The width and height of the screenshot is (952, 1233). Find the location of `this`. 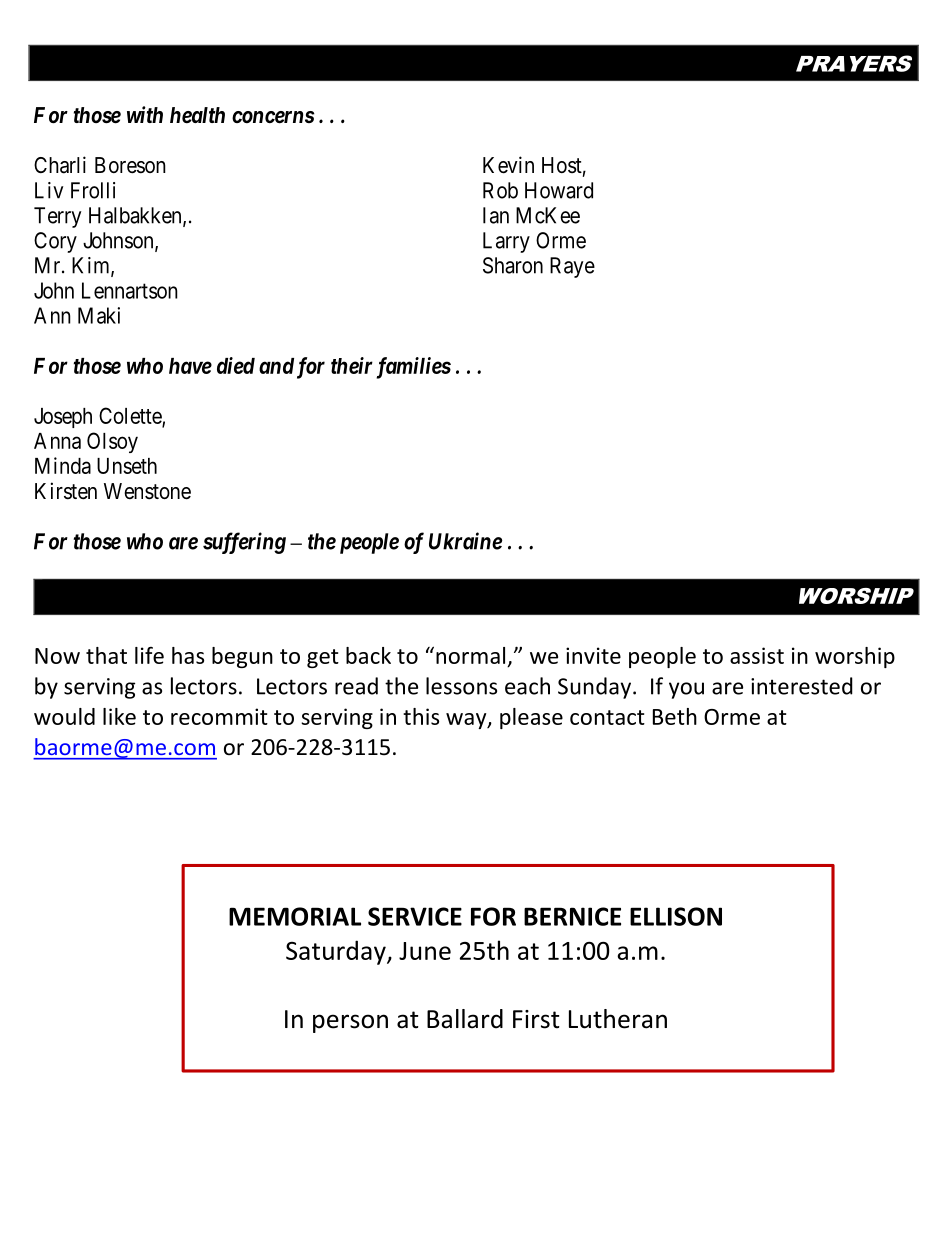

this is located at coordinates (421, 716).
